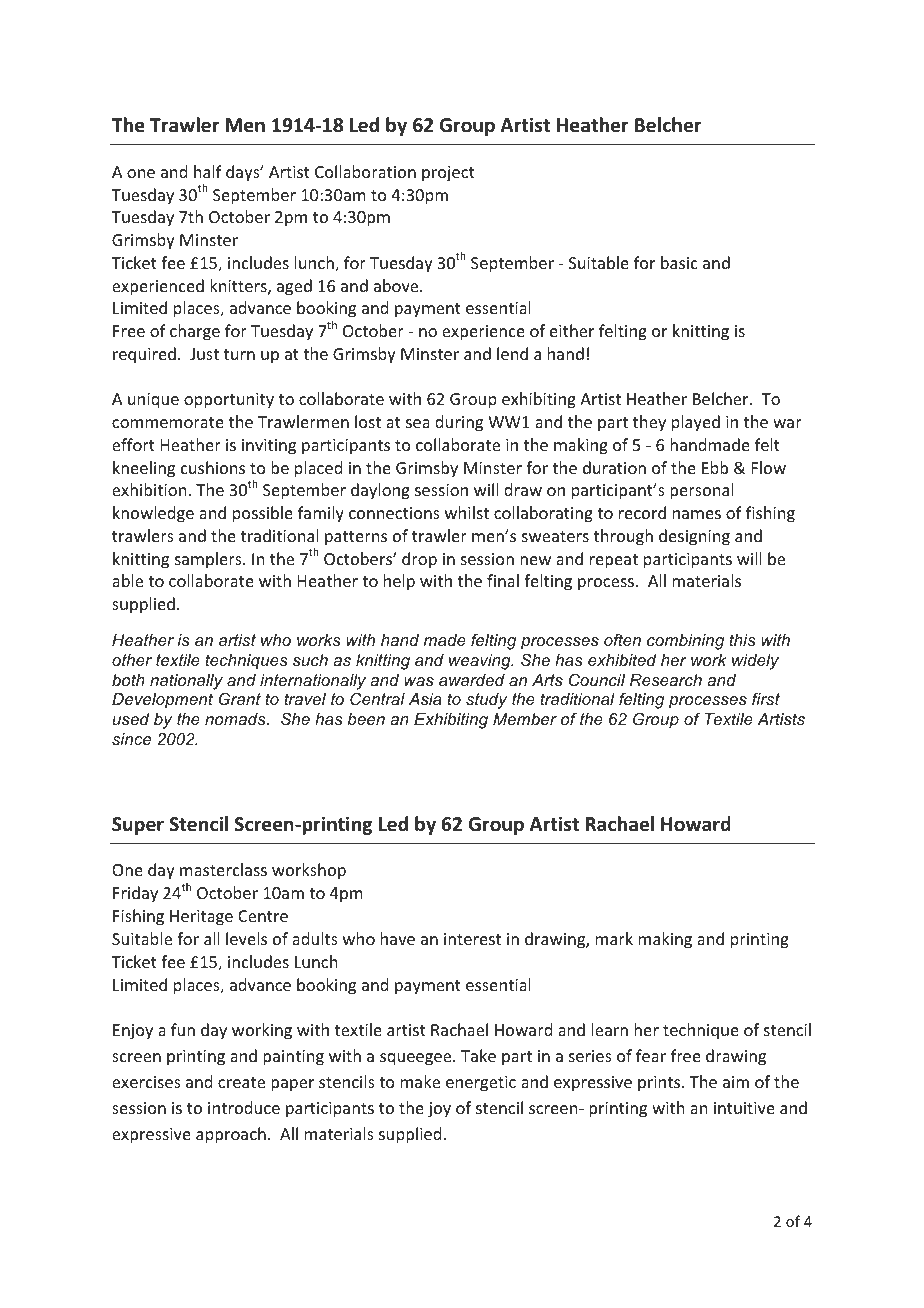  Describe the element at coordinates (131, 739) in the screenshot. I see `since` at that location.
